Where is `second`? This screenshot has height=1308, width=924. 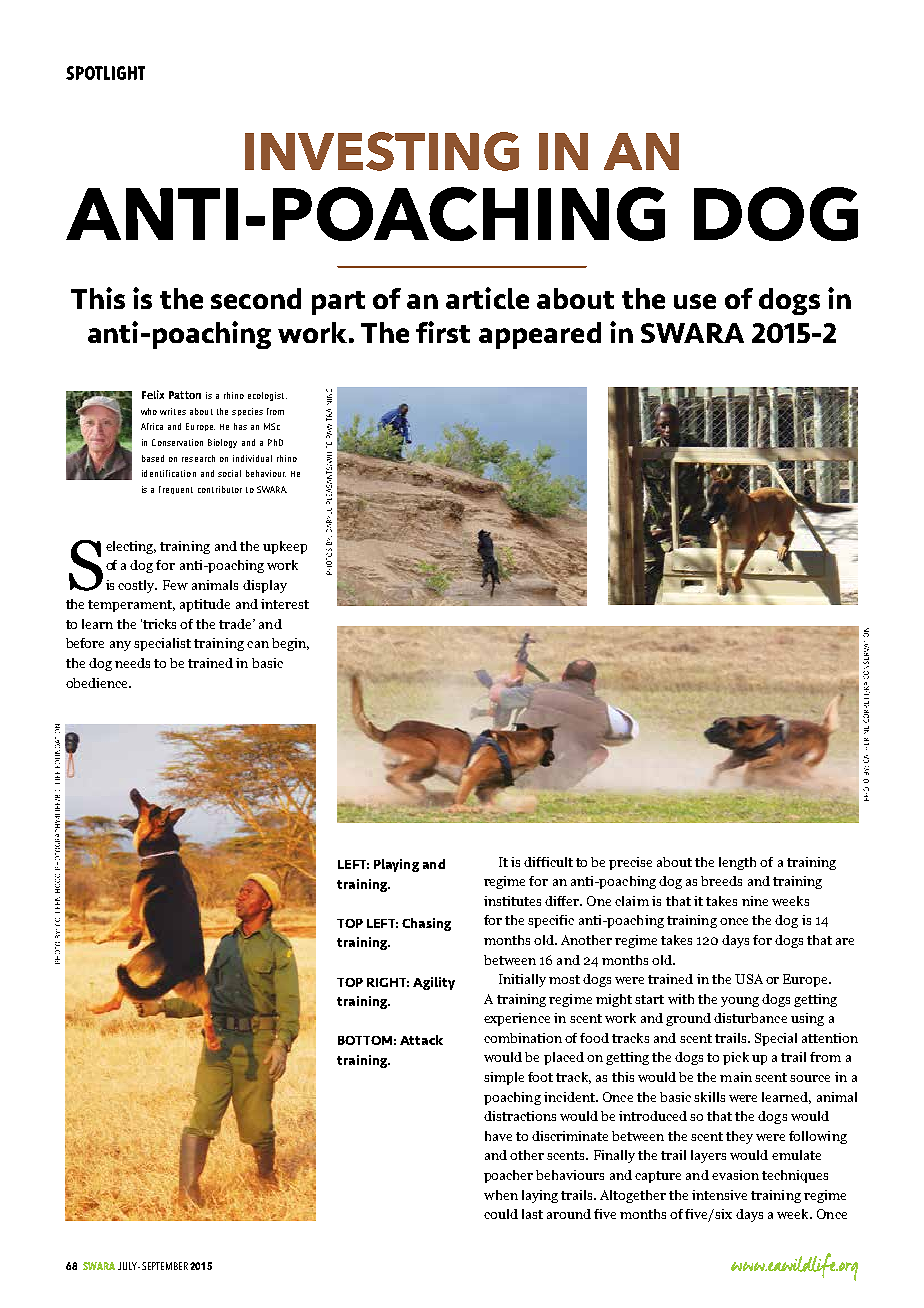 second is located at coordinates (256, 298).
